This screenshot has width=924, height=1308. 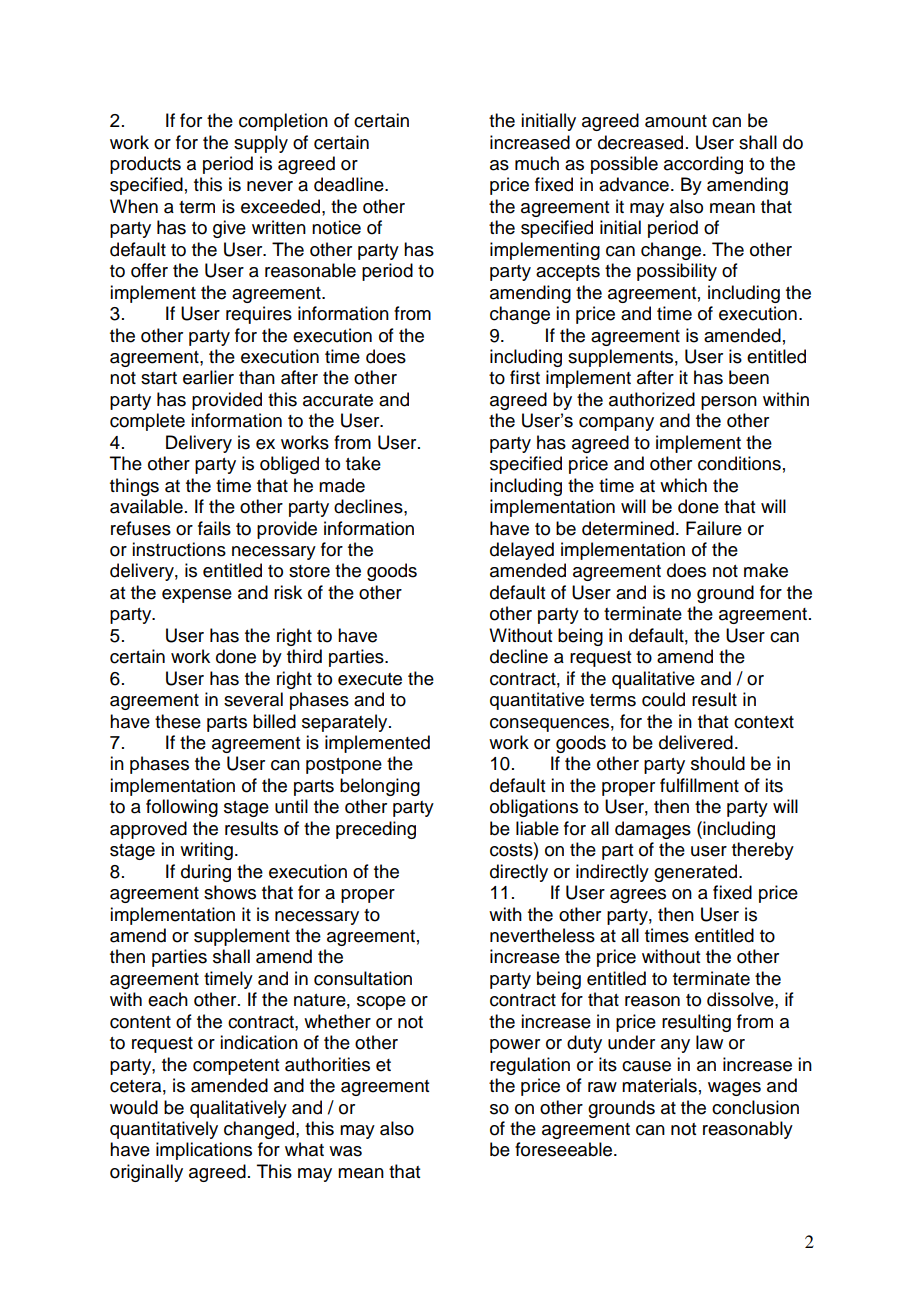 What do you see at coordinates (345, 1151) in the screenshot?
I see `was` at bounding box center [345, 1151].
